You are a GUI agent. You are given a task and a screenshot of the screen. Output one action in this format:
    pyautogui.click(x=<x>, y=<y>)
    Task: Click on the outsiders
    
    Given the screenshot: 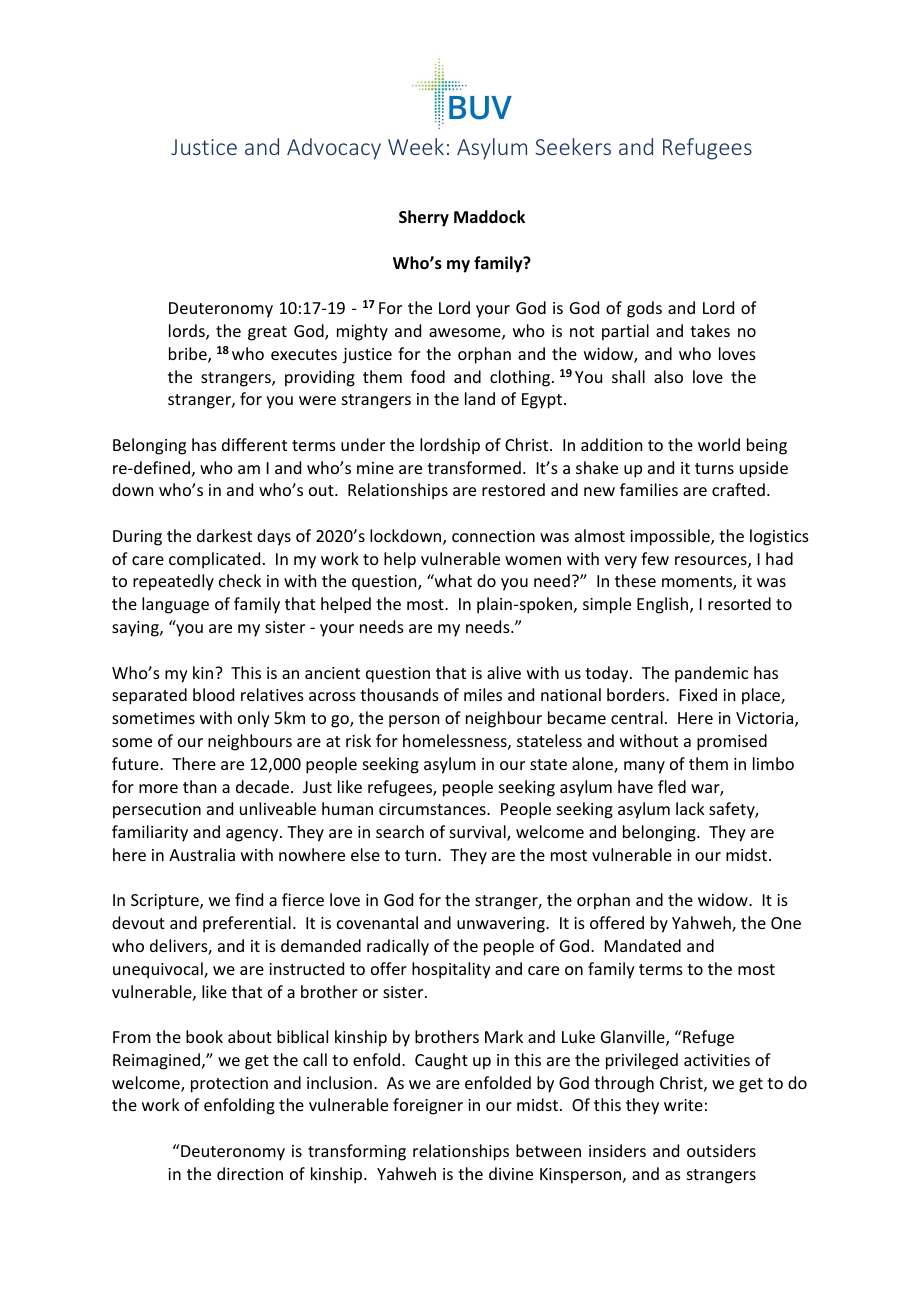 What is the action you would take?
    pyautogui.click(x=721, y=1150)
